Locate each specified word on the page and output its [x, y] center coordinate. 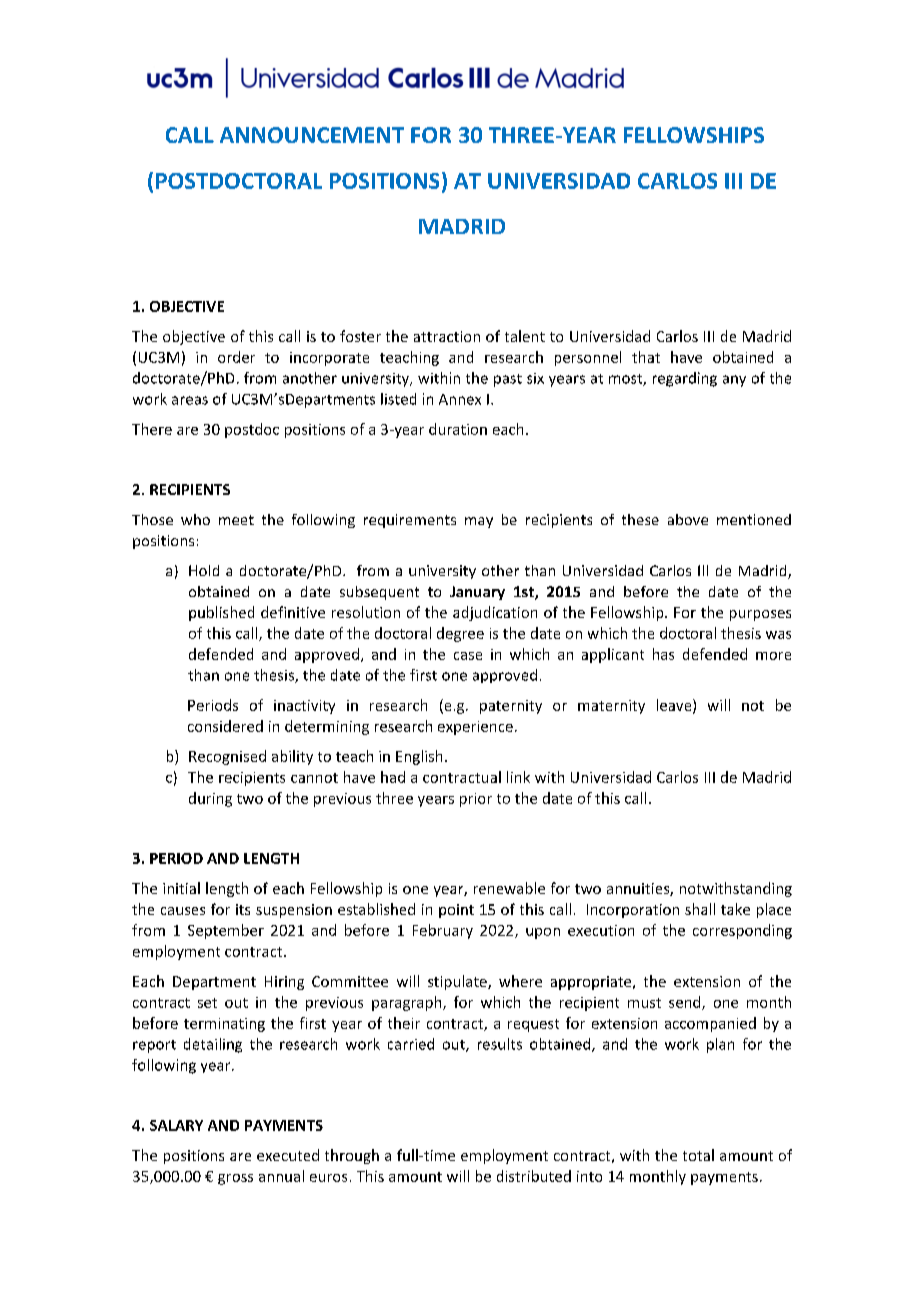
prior [476, 800]
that [646, 357]
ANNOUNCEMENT [312, 135]
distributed [534, 1176]
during [210, 799]
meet [236, 520]
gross [235, 1179]
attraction [447, 336]
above [688, 519]
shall [700, 909]
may [479, 522]
